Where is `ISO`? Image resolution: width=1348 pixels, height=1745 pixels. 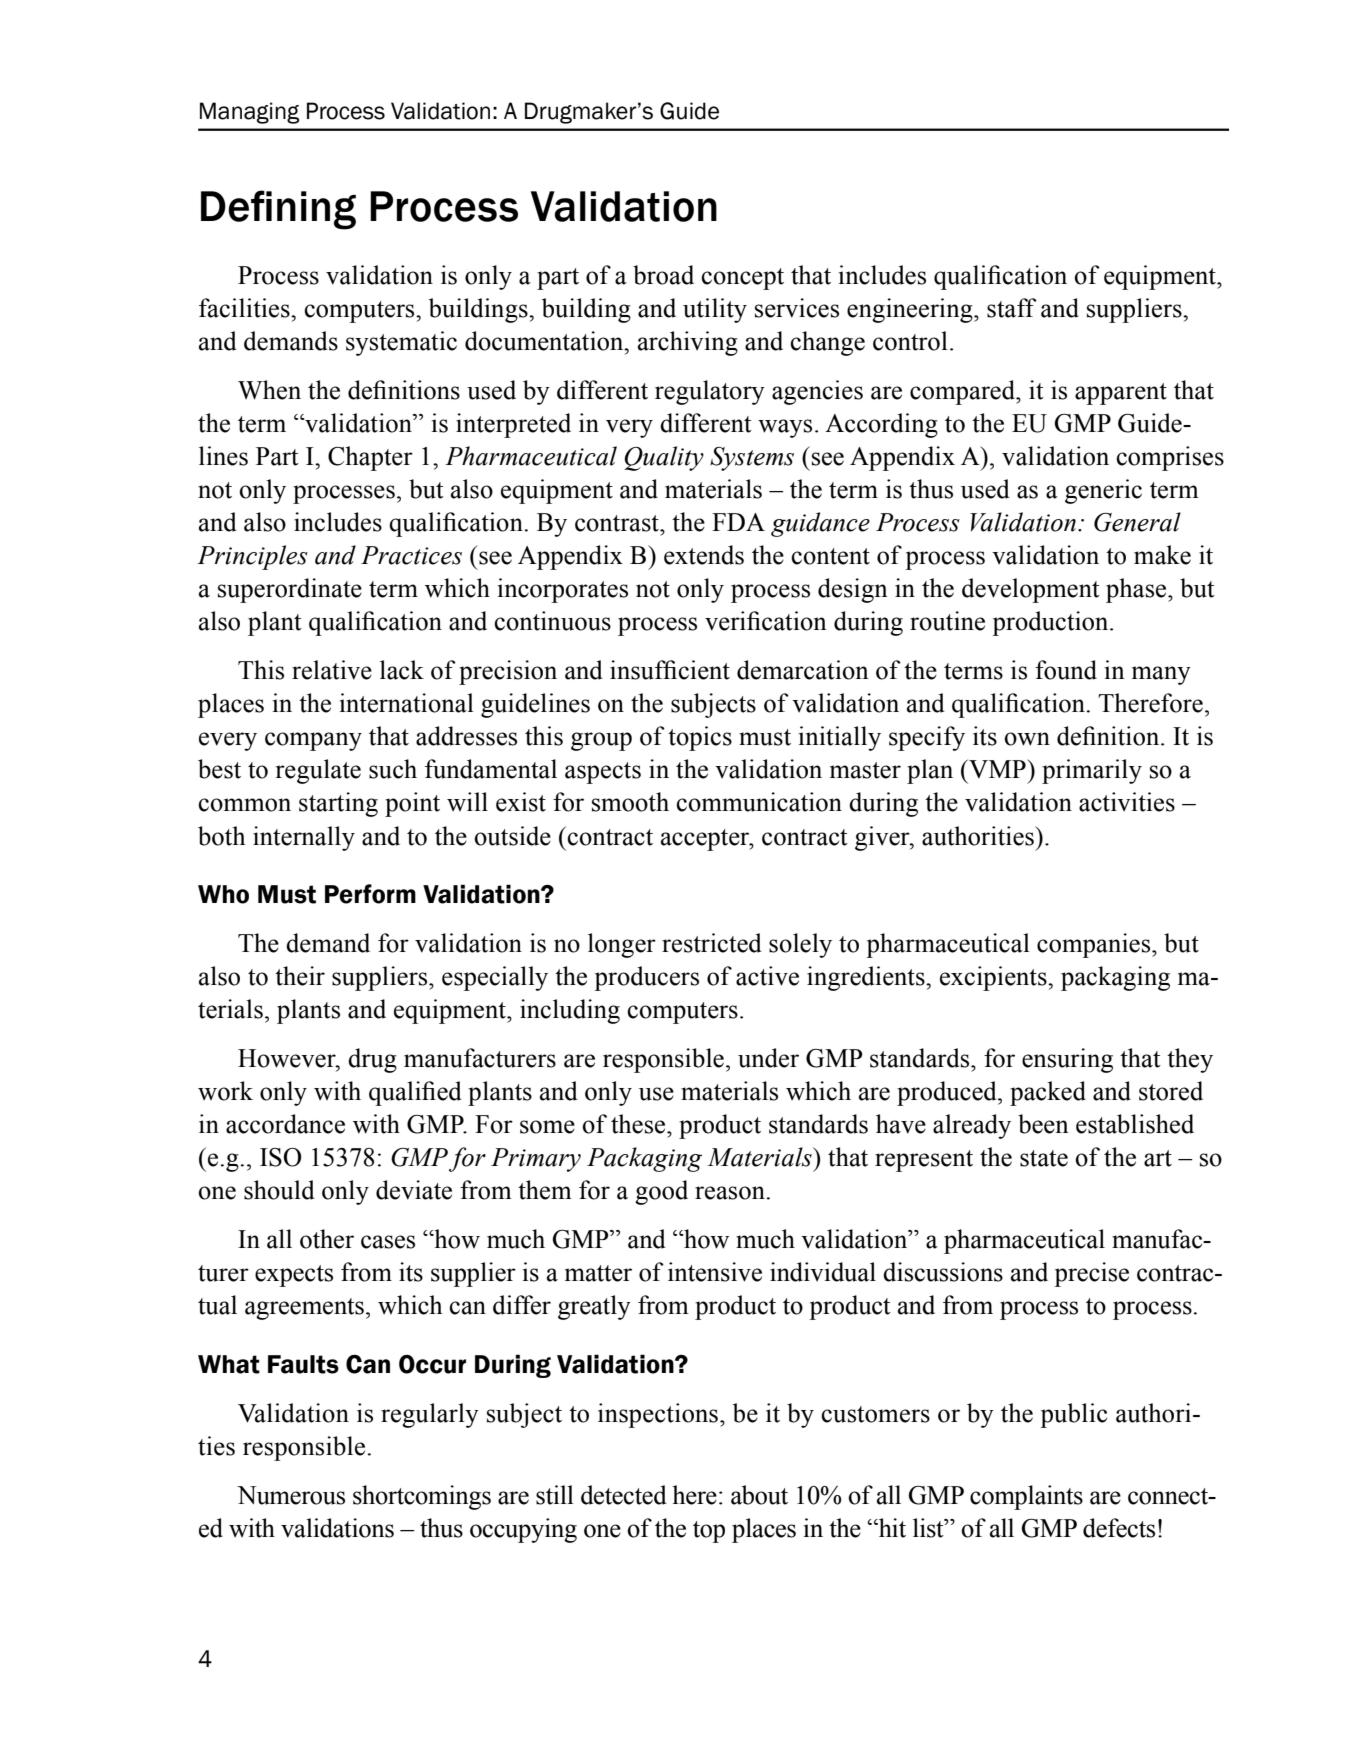
ISO is located at coordinates (280, 1157).
